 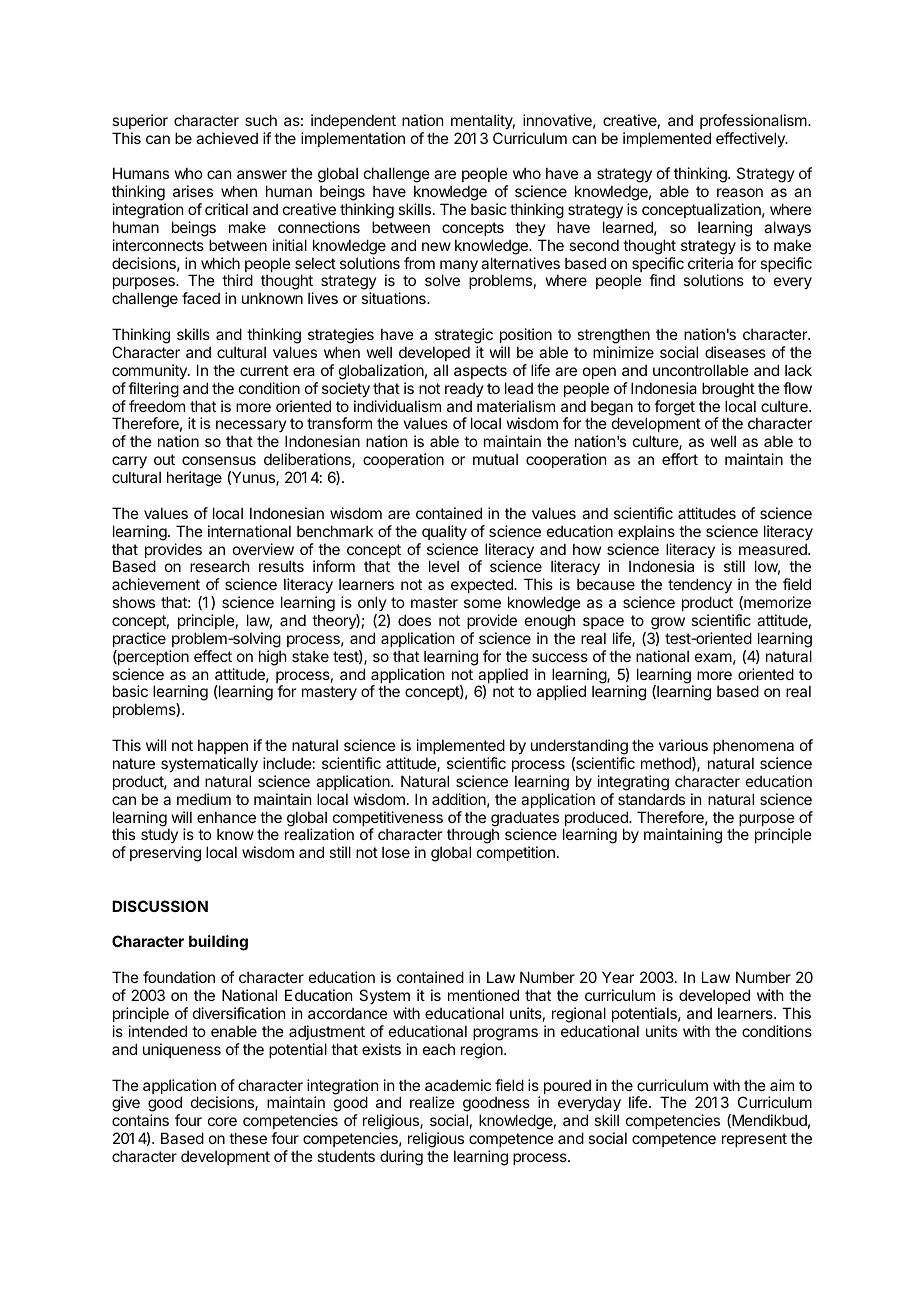 I want to click on implementation, so click(x=353, y=139).
